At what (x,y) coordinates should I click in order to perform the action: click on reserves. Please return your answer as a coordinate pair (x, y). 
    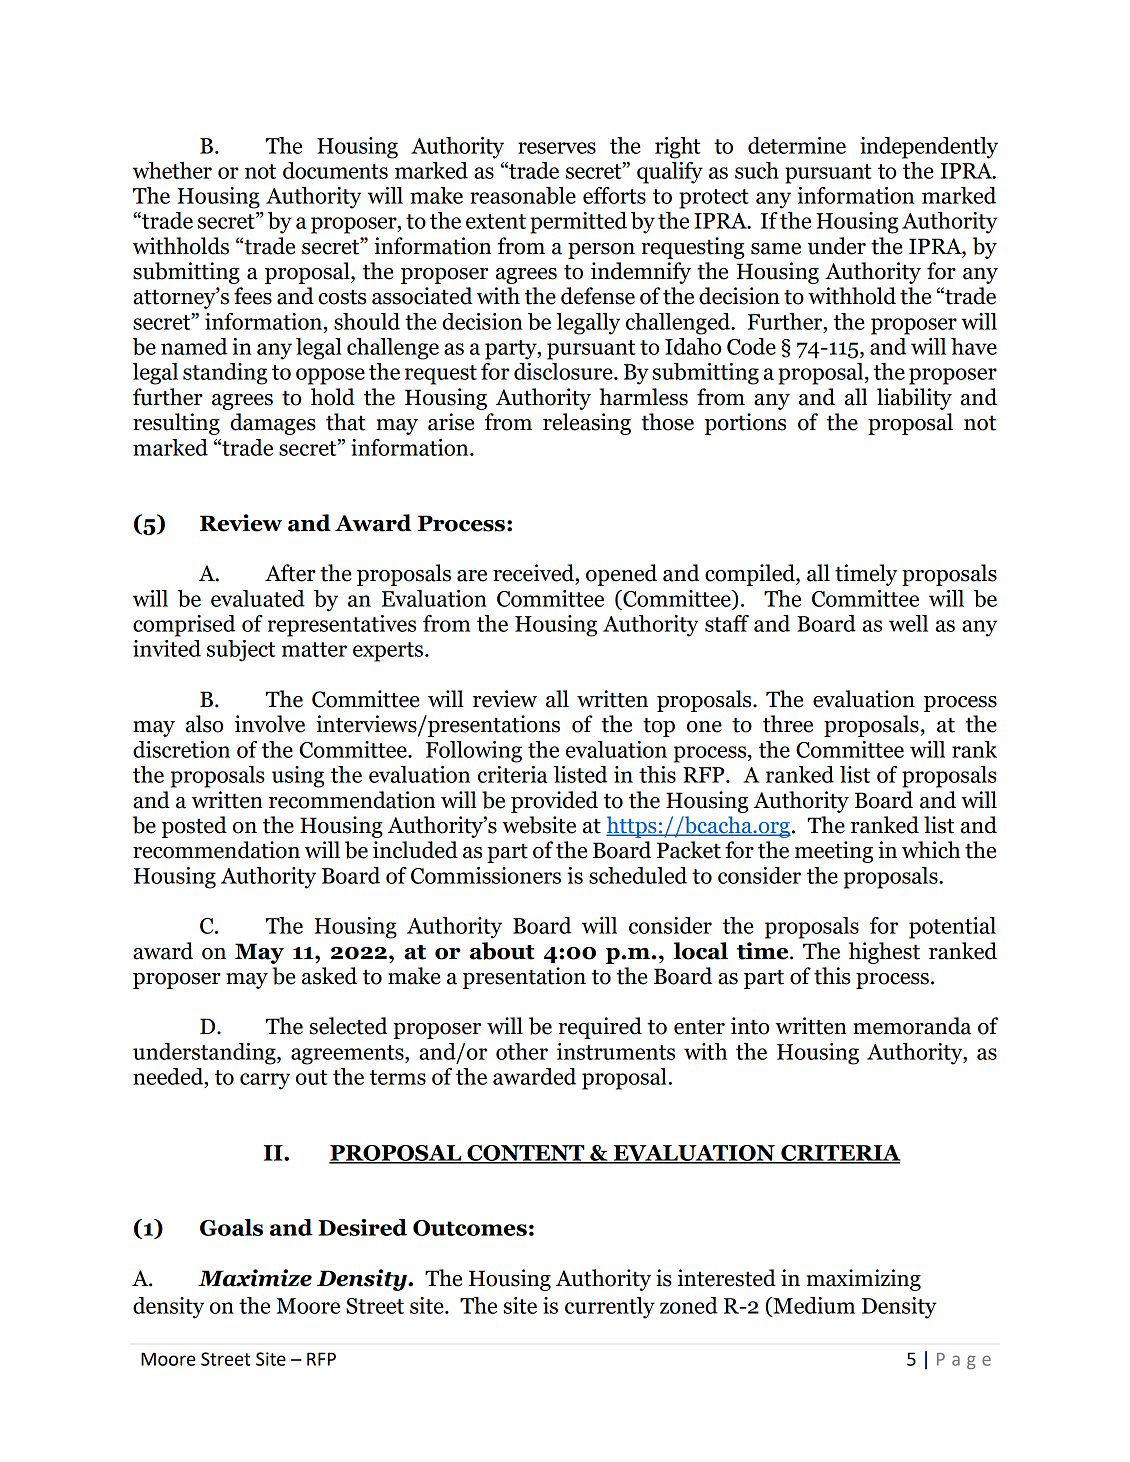
    Looking at the image, I should click on (557, 148).
